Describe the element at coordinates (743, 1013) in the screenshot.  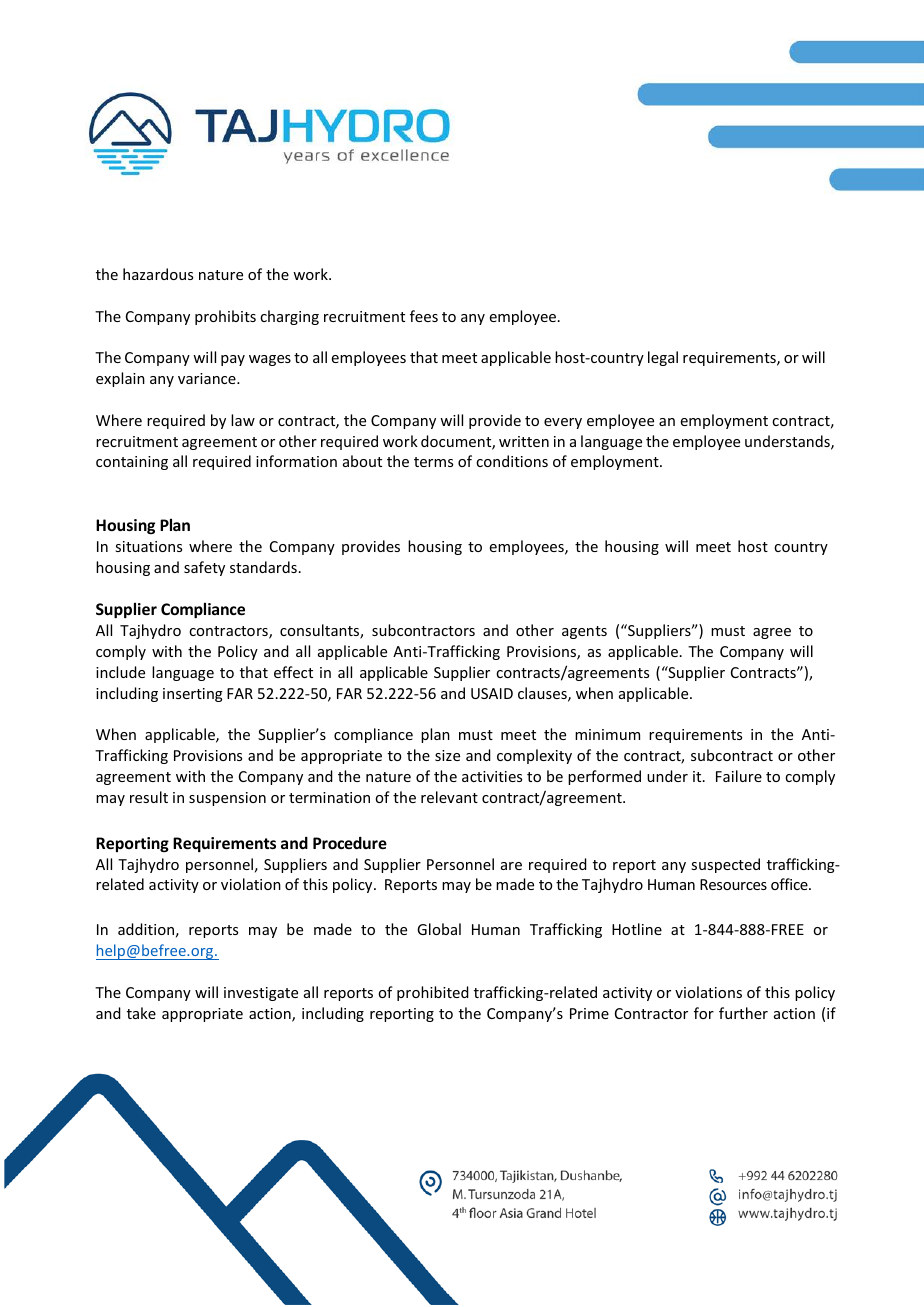
I see `further` at that location.
